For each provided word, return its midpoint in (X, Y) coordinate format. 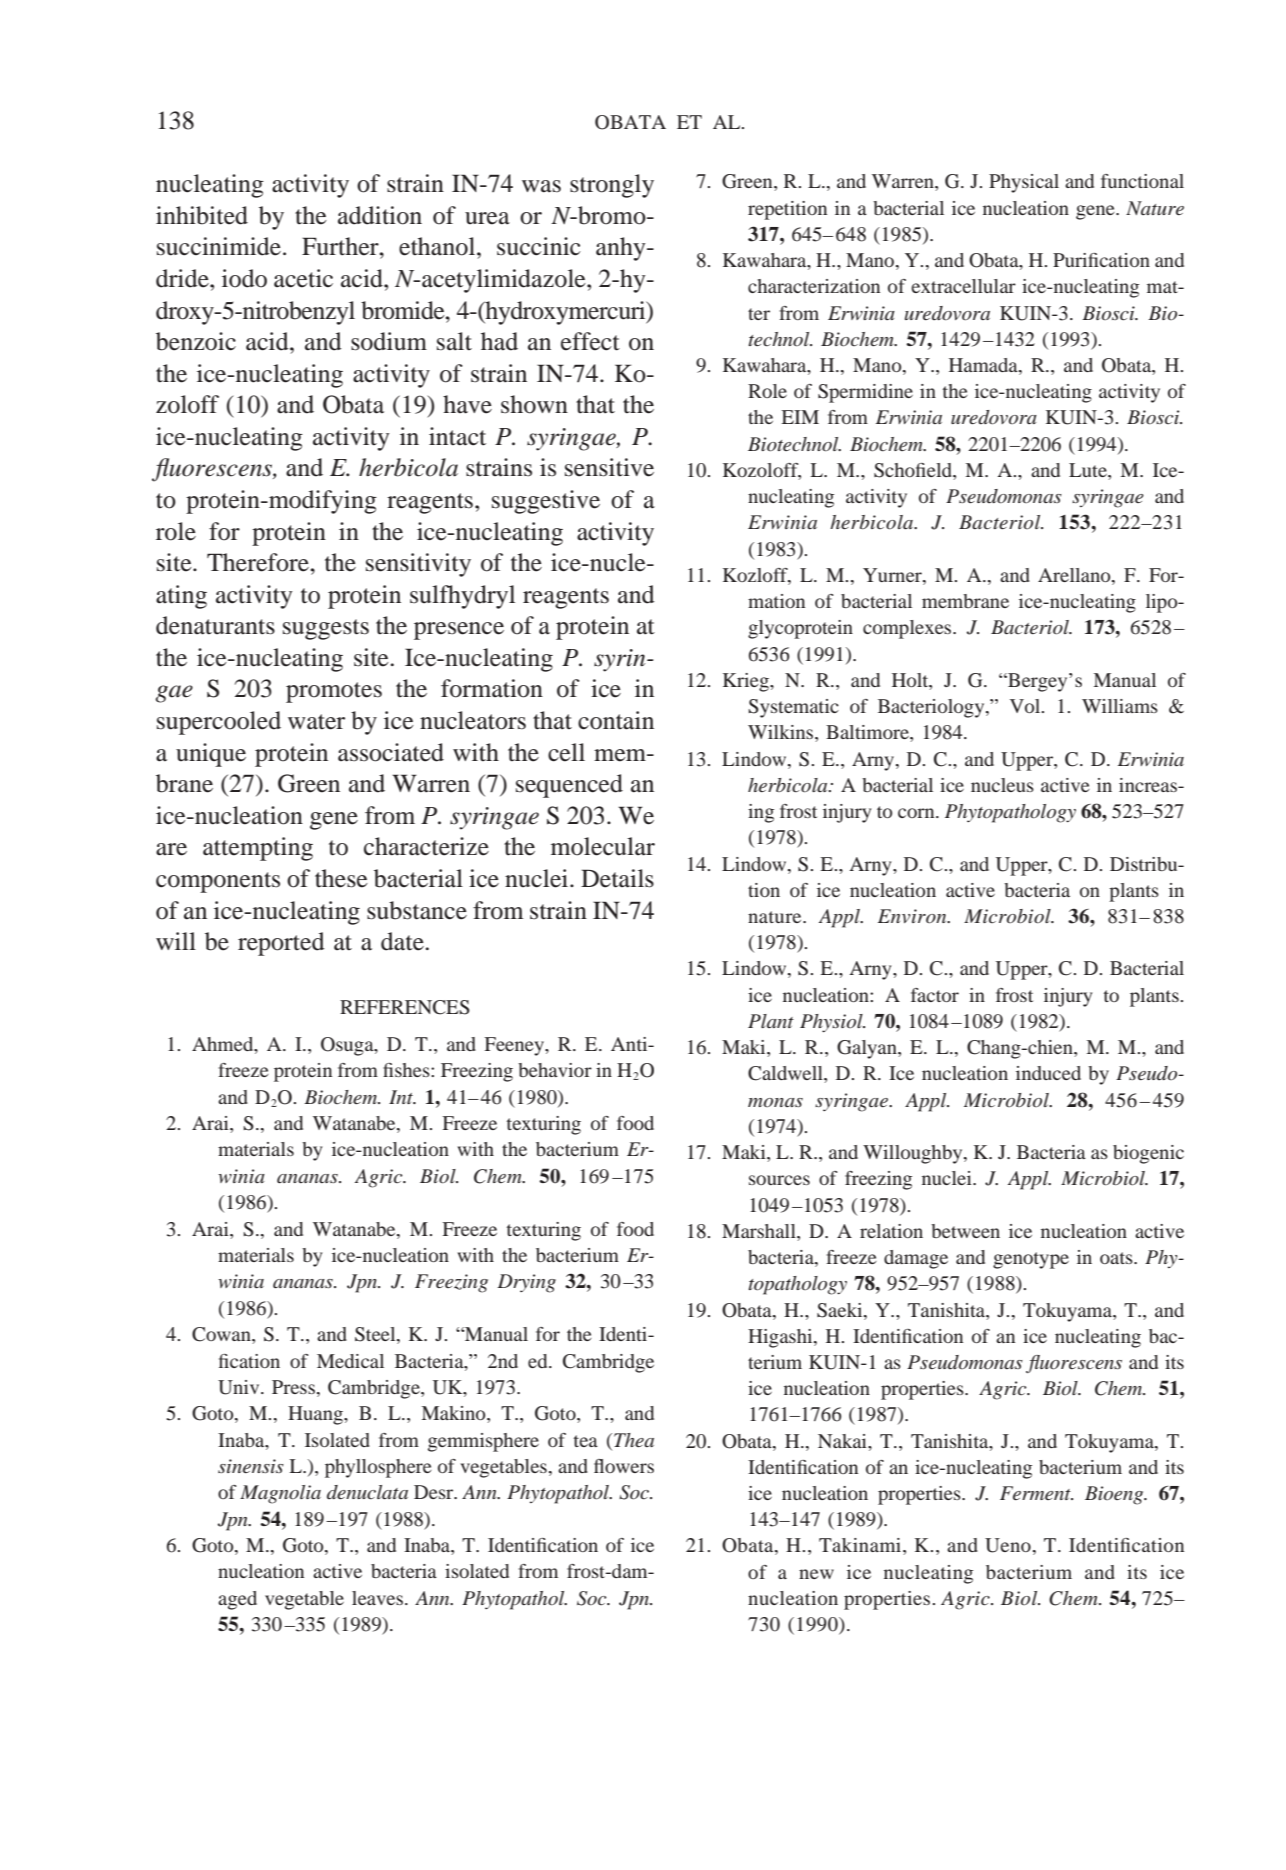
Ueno (1008, 1545)
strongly (612, 186)
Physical (1024, 183)
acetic (303, 278)
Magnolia (280, 1494)
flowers (624, 1466)
